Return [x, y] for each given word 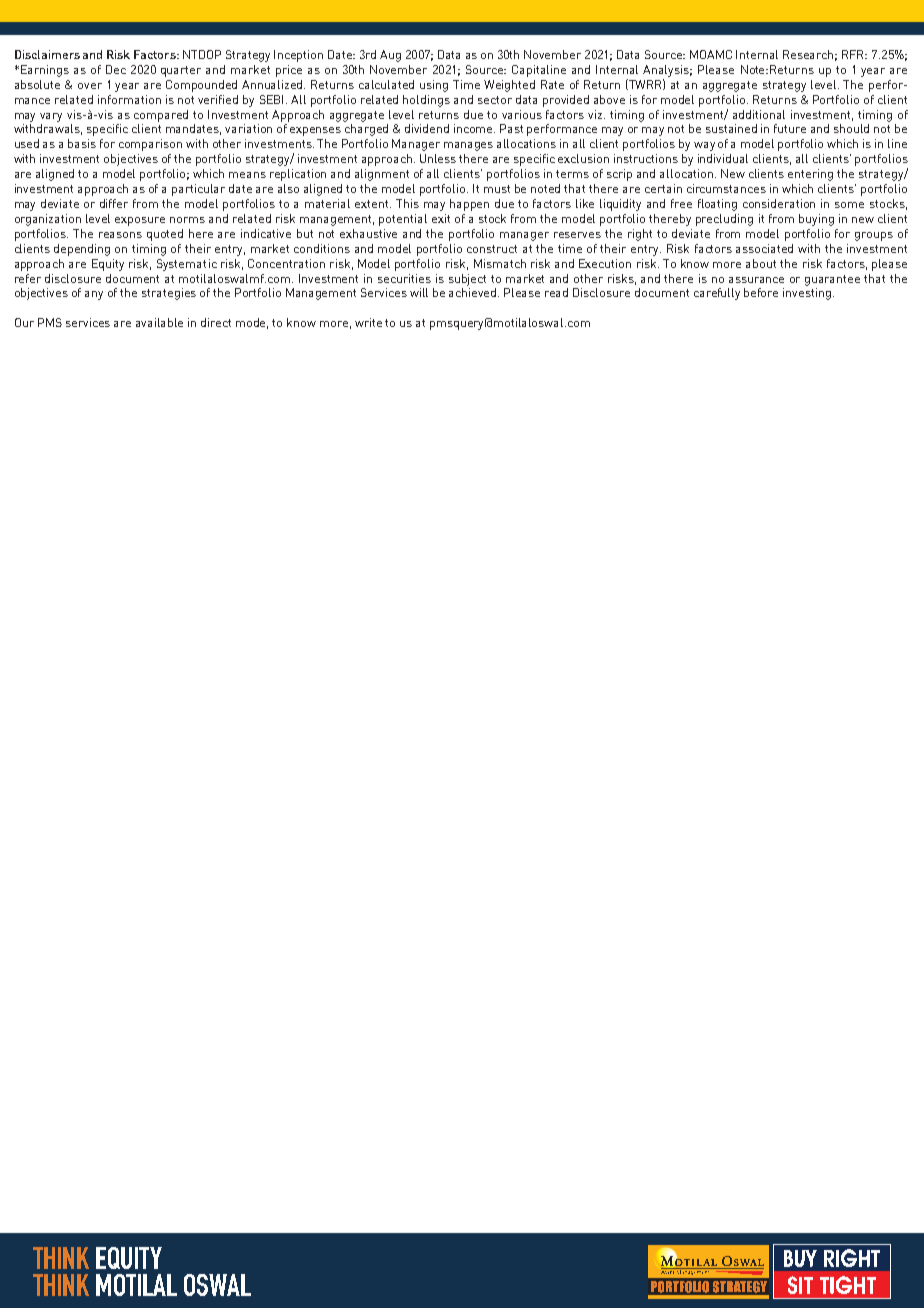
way [704, 146]
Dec [116, 69]
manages [468, 146]
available [159, 322]
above [609, 99]
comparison [150, 145]
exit [441, 218]
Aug [390, 56]
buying [816, 220]
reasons [120, 235]
